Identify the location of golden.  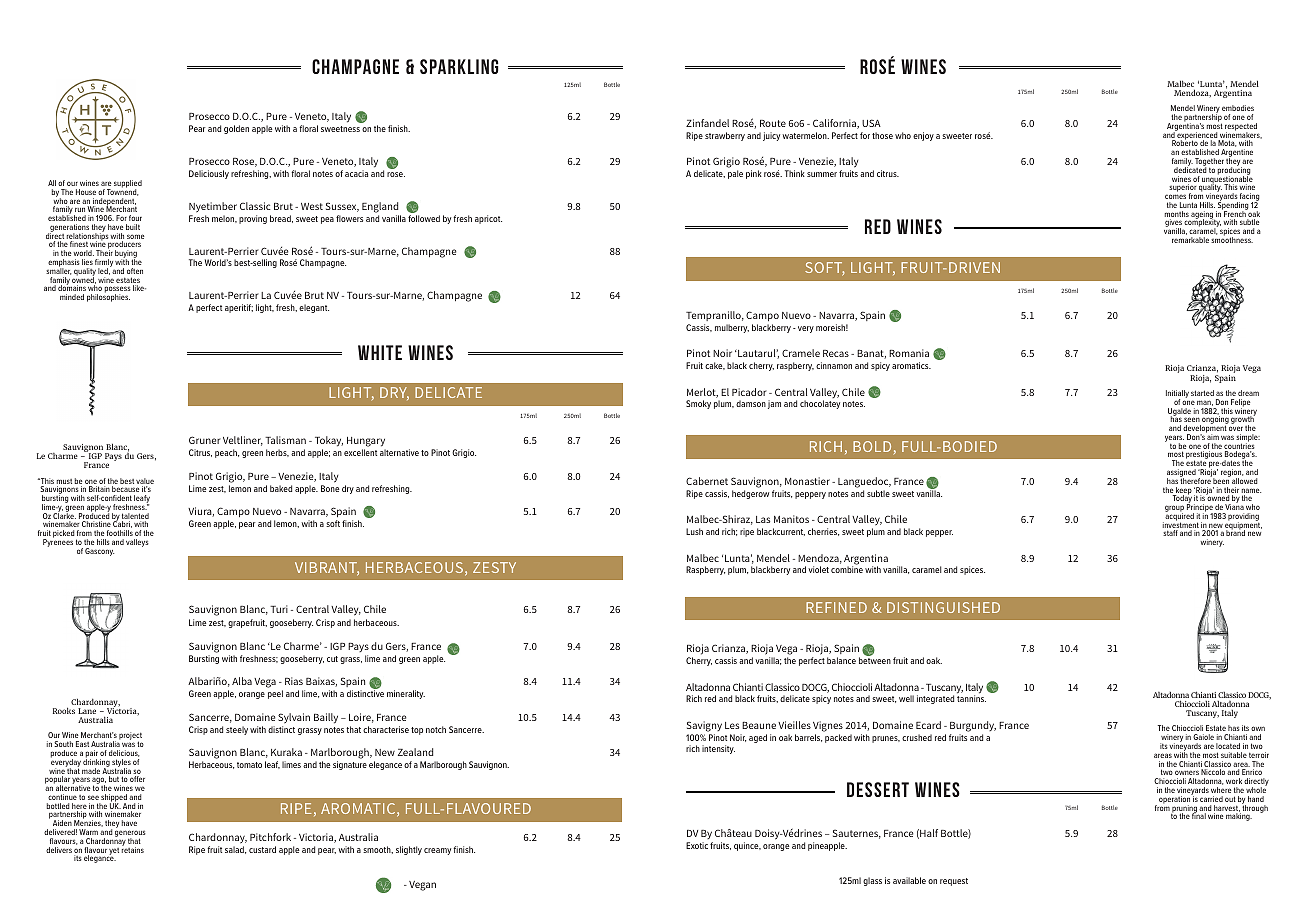
(236, 129).
